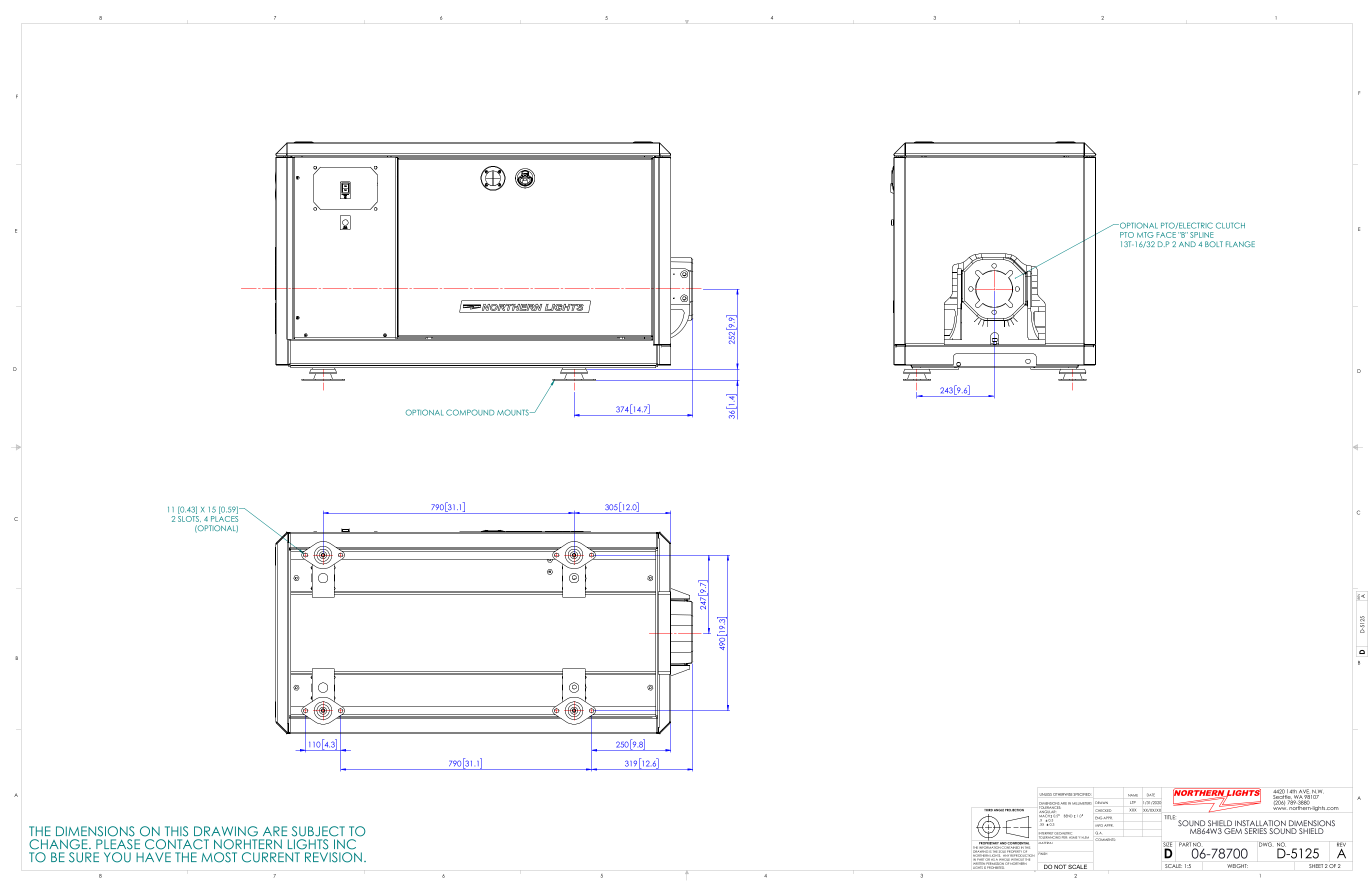  What do you see at coordinates (318, 831) in the screenshot?
I see `SUBJECT` at bounding box center [318, 831].
